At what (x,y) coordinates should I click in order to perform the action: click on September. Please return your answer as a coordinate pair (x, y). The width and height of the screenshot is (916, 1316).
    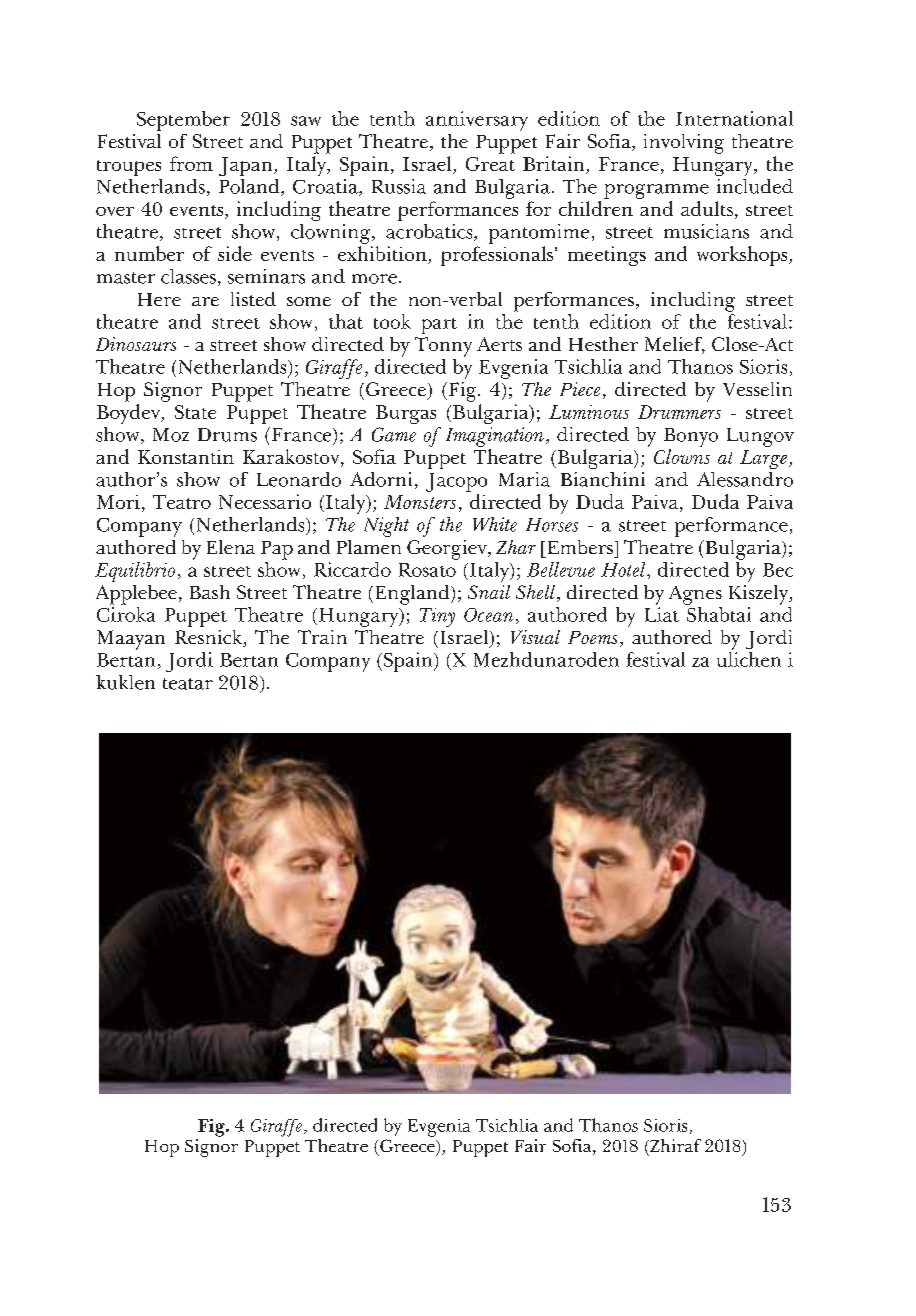
    Looking at the image, I should click on (183, 121).
